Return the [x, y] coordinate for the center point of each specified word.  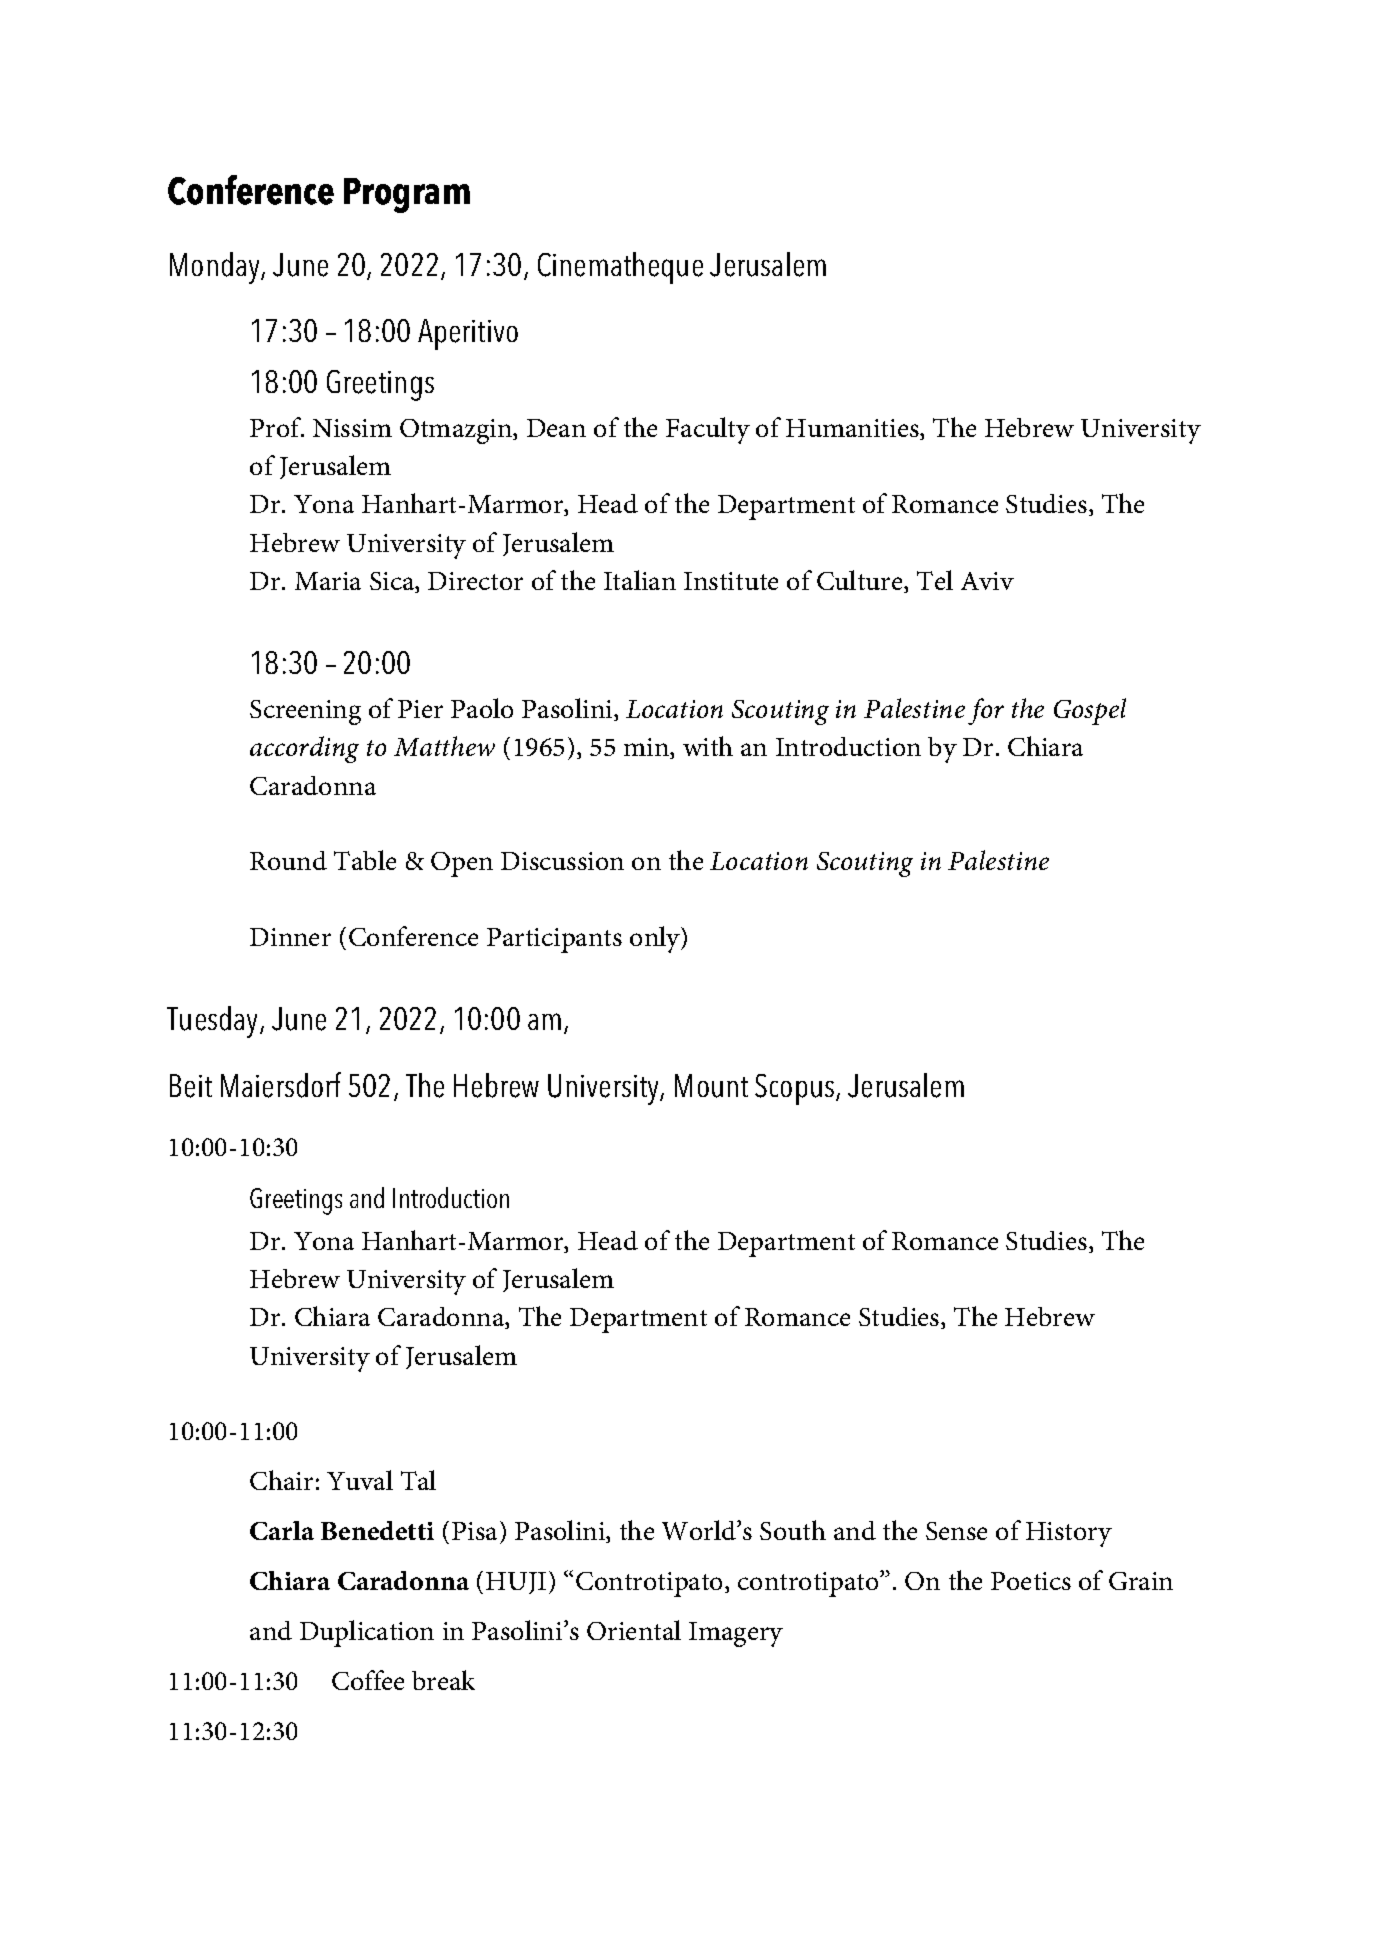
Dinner [290, 937]
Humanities [853, 429]
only [656, 939]
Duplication [367, 1633]
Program [407, 195]
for [986, 711]
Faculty [708, 430]
